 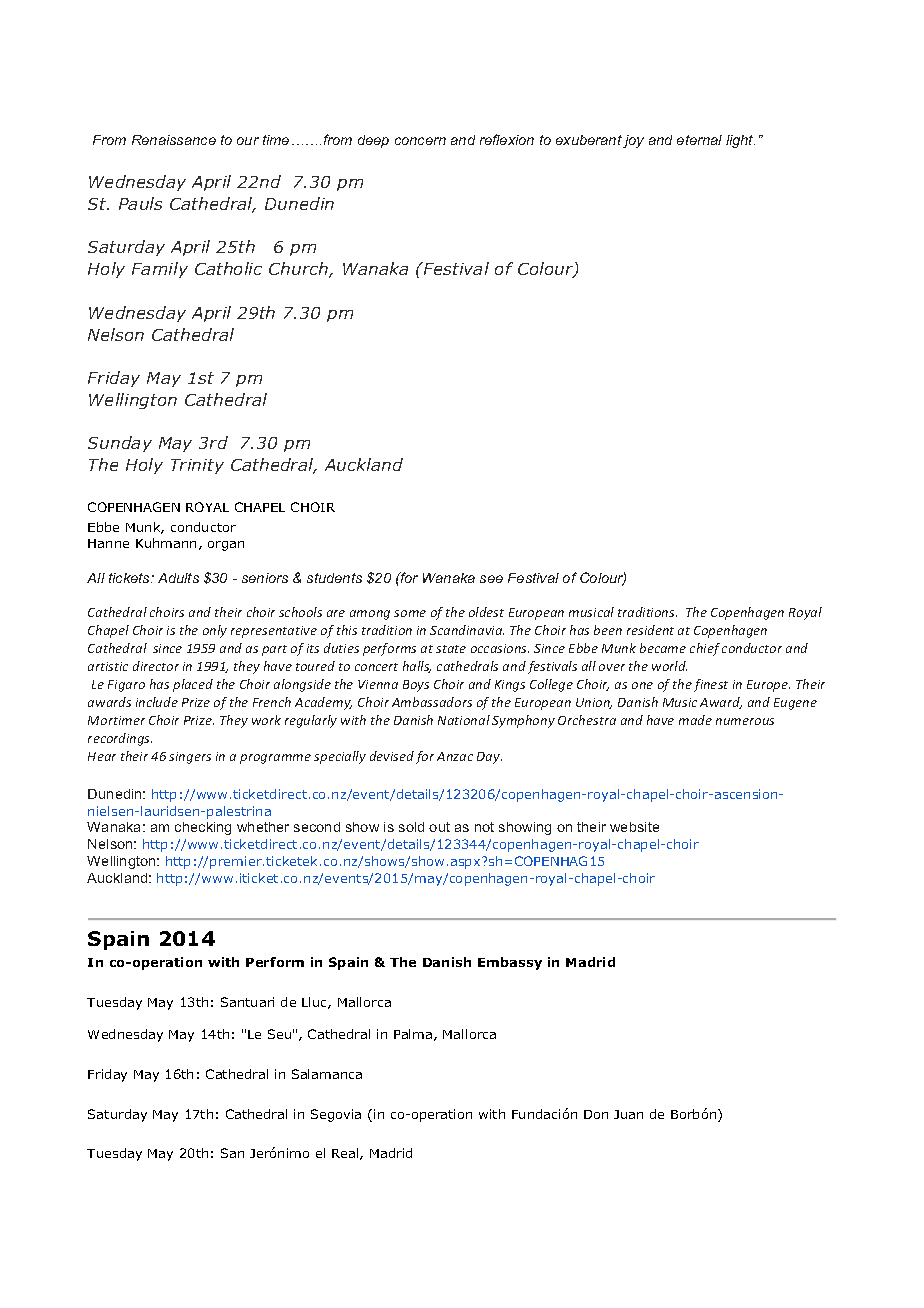 What do you see at coordinates (174, 140) in the image?
I see `Renaissance` at bounding box center [174, 140].
